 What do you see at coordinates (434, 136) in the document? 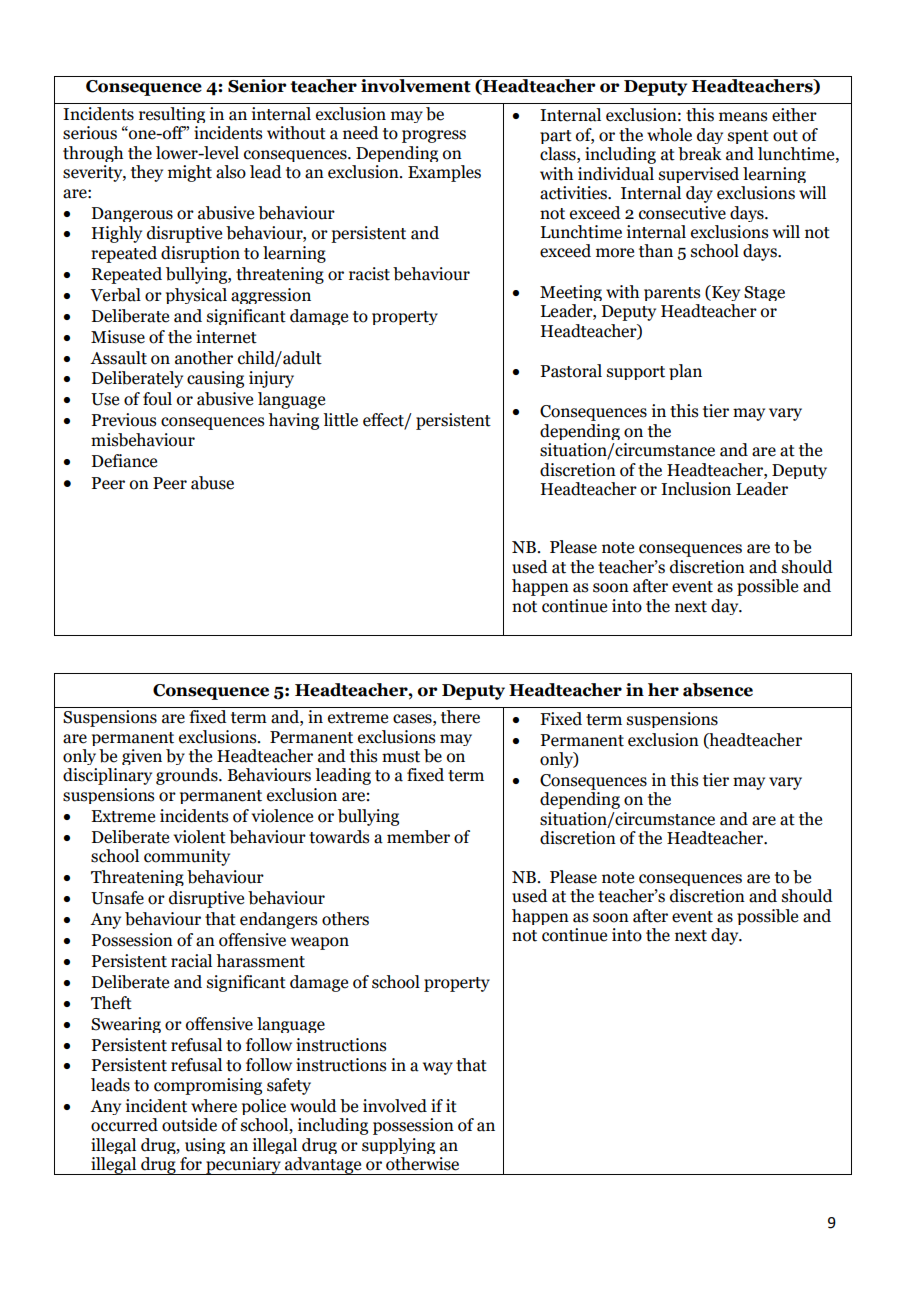
I see `progress` at bounding box center [434, 136].
